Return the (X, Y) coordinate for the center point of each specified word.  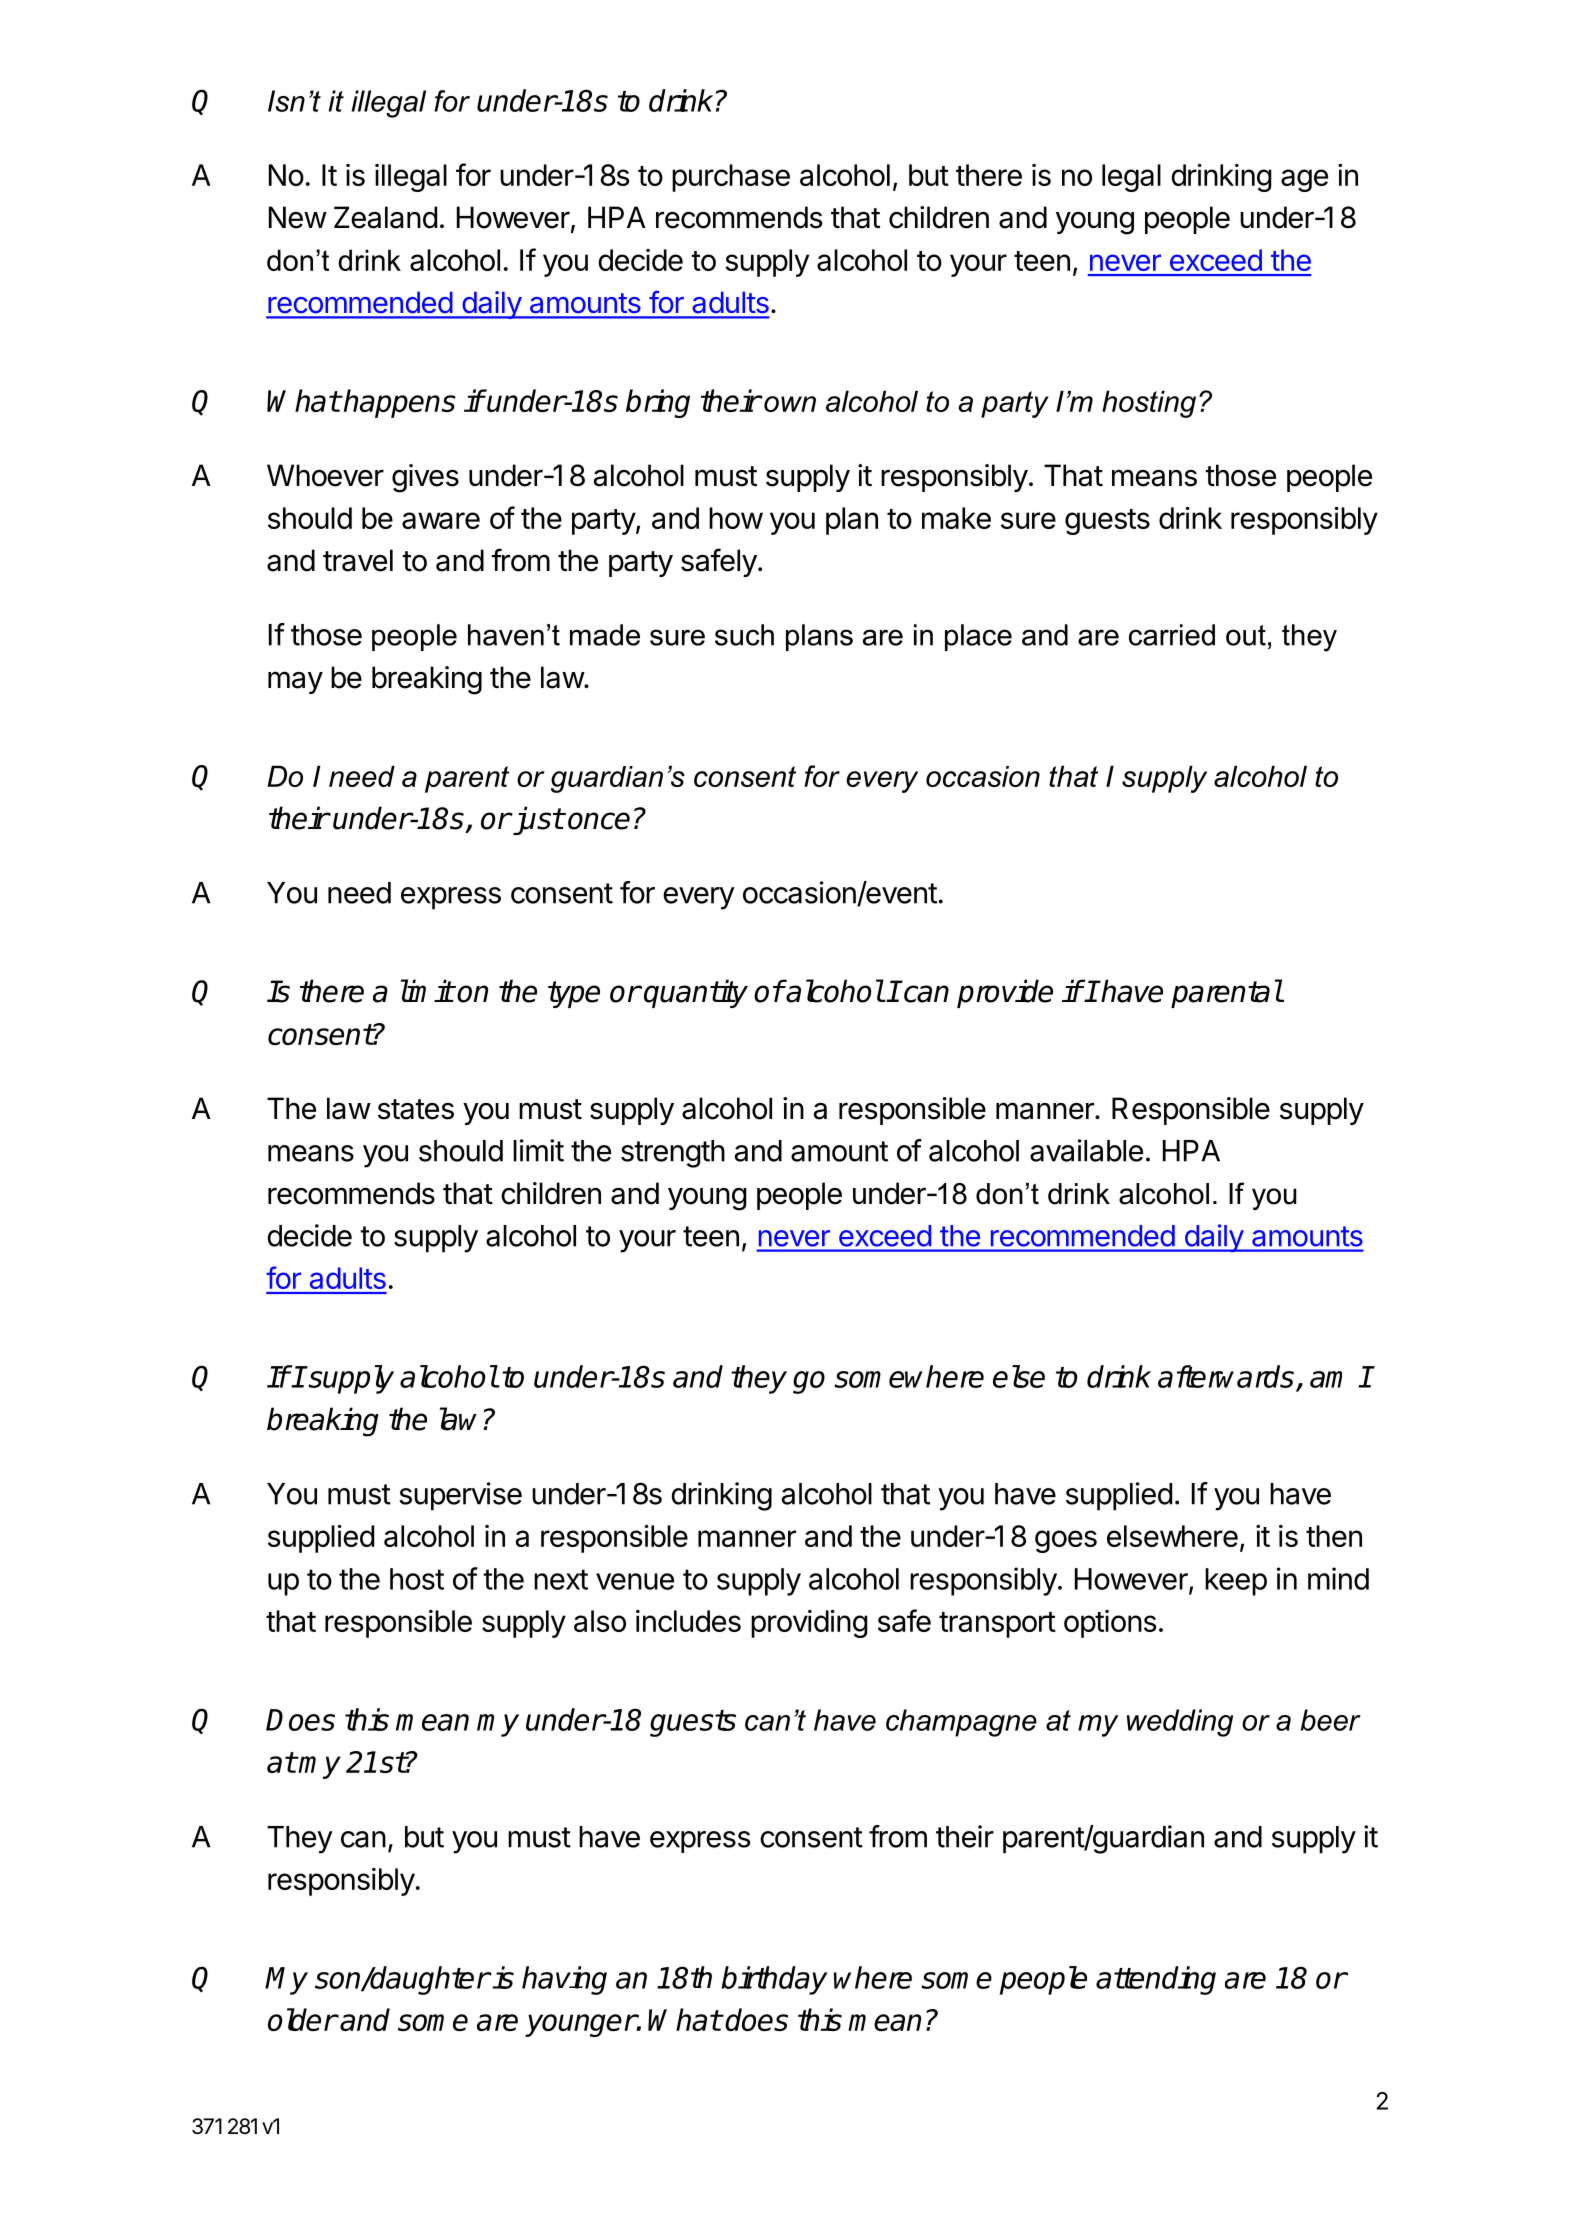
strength (673, 1154)
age (1304, 180)
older (302, 2019)
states (416, 1109)
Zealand (385, 217)
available (1086, 1150)
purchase (731, 178)
